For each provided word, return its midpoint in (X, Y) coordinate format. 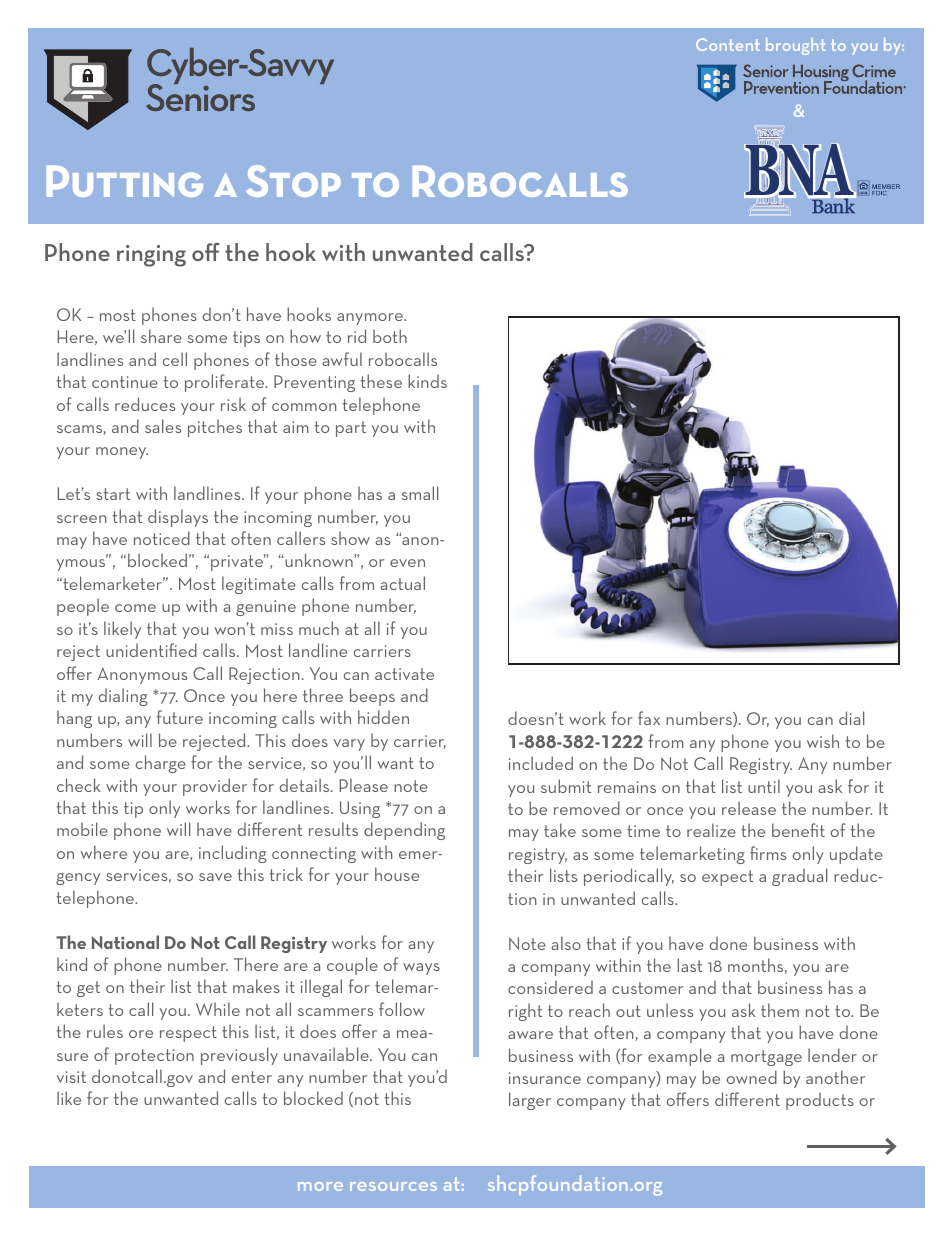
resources (393, 1186)
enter (252, 1077)
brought (796, 46)
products (820, 1101)
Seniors (200, 96)
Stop (293, 181)
